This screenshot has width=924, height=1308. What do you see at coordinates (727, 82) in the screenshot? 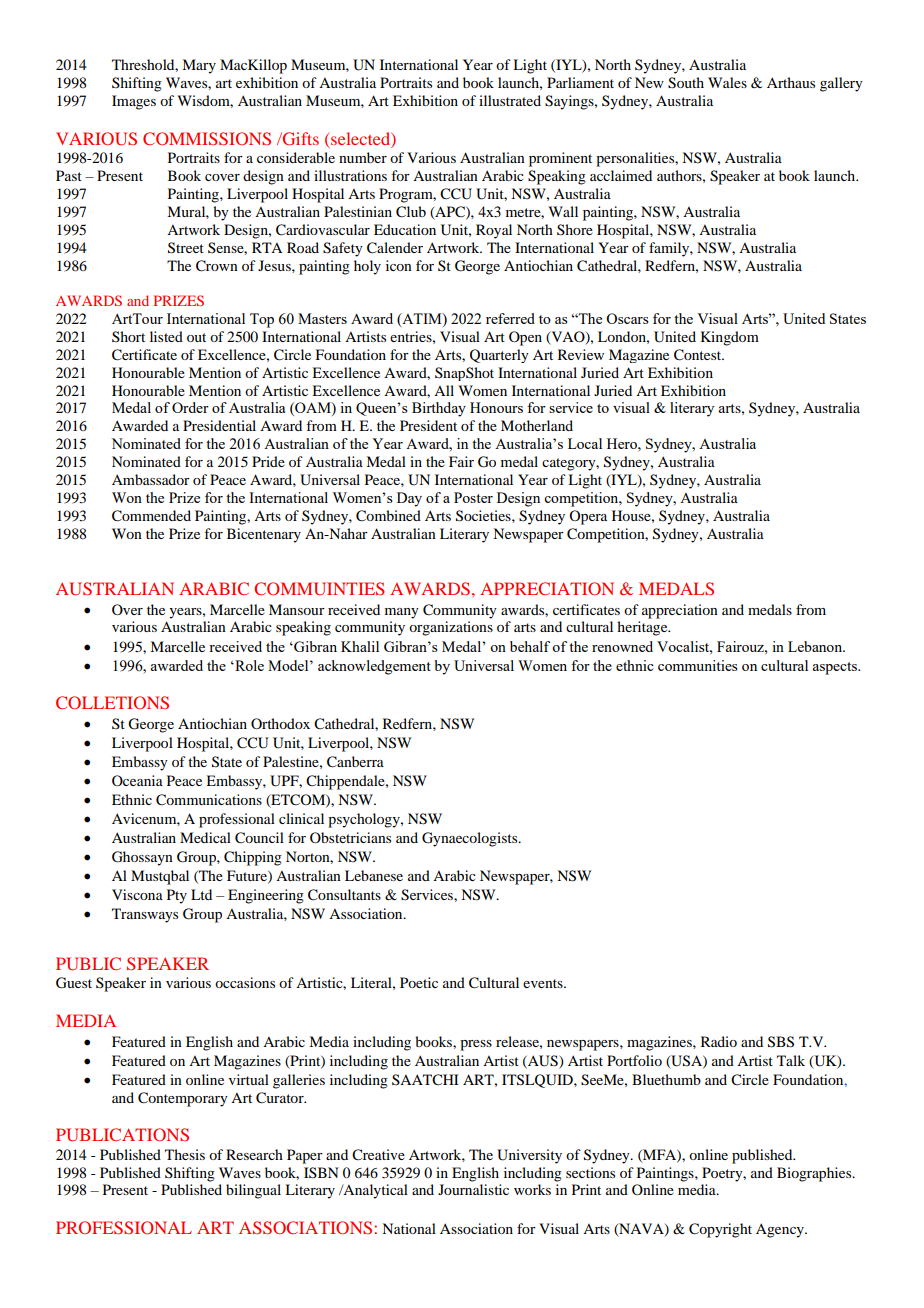
I see `Wales` at bounding box center [727, 82].
